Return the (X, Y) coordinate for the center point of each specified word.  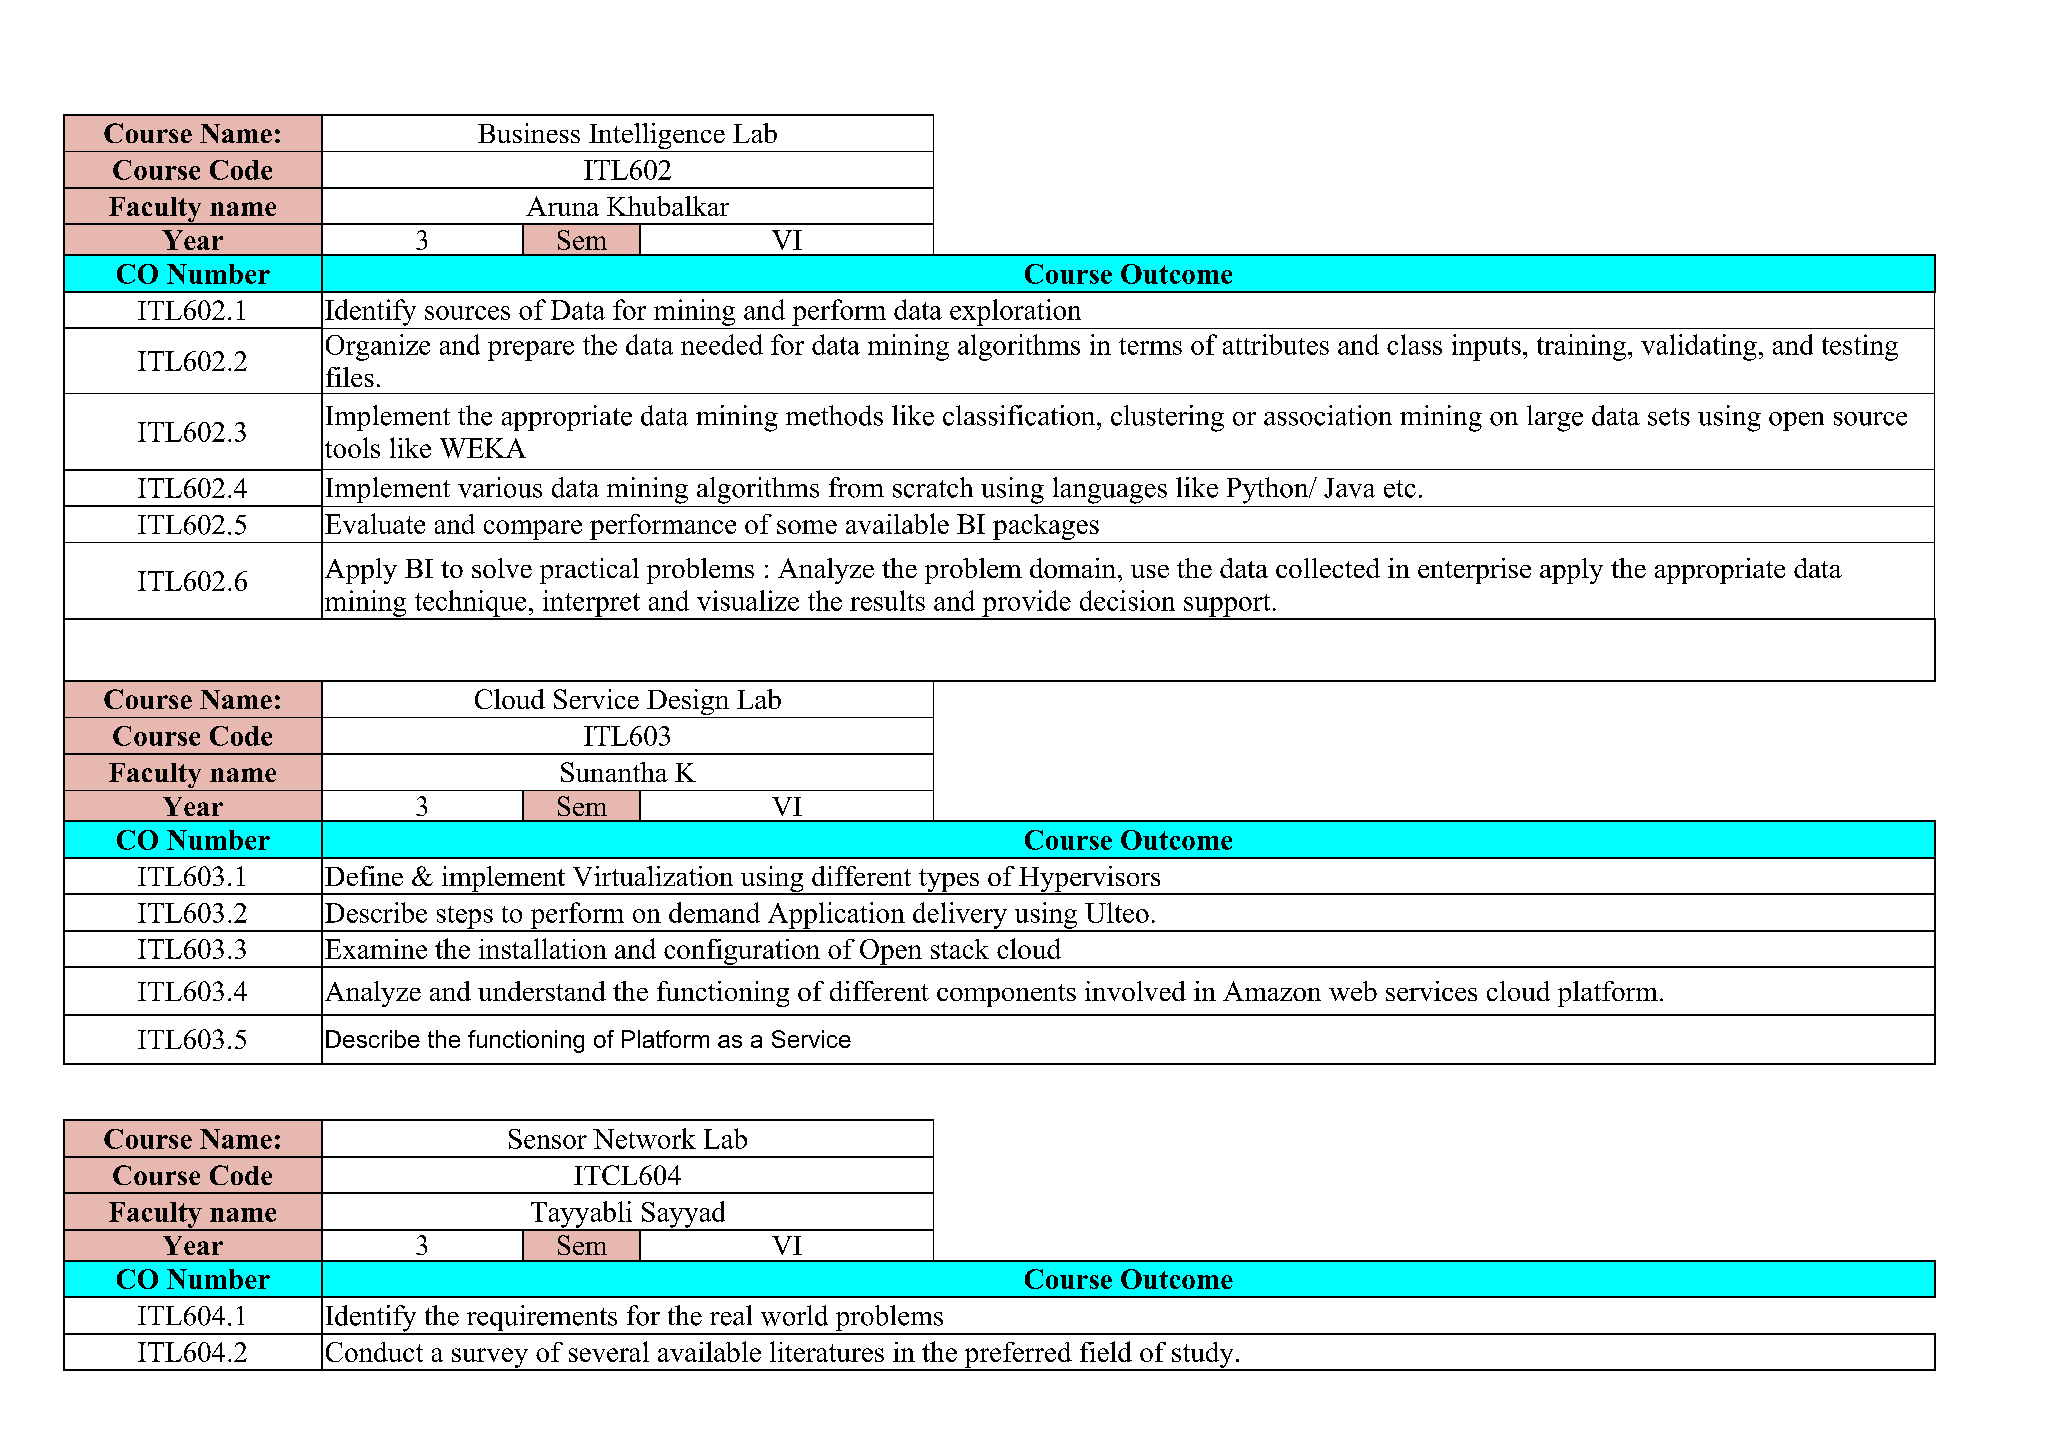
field (1106, 1351)
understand (542, 991)
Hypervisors (1090, 880)
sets (1669, 417)
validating (1699, 347)
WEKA (483, 448)
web (1353, 991)
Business (529, 133)
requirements (542, 1319)
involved (1135, 991)
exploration (1015, 312)
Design (688, 703)
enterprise (1474, 571)
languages (1110, 490)
